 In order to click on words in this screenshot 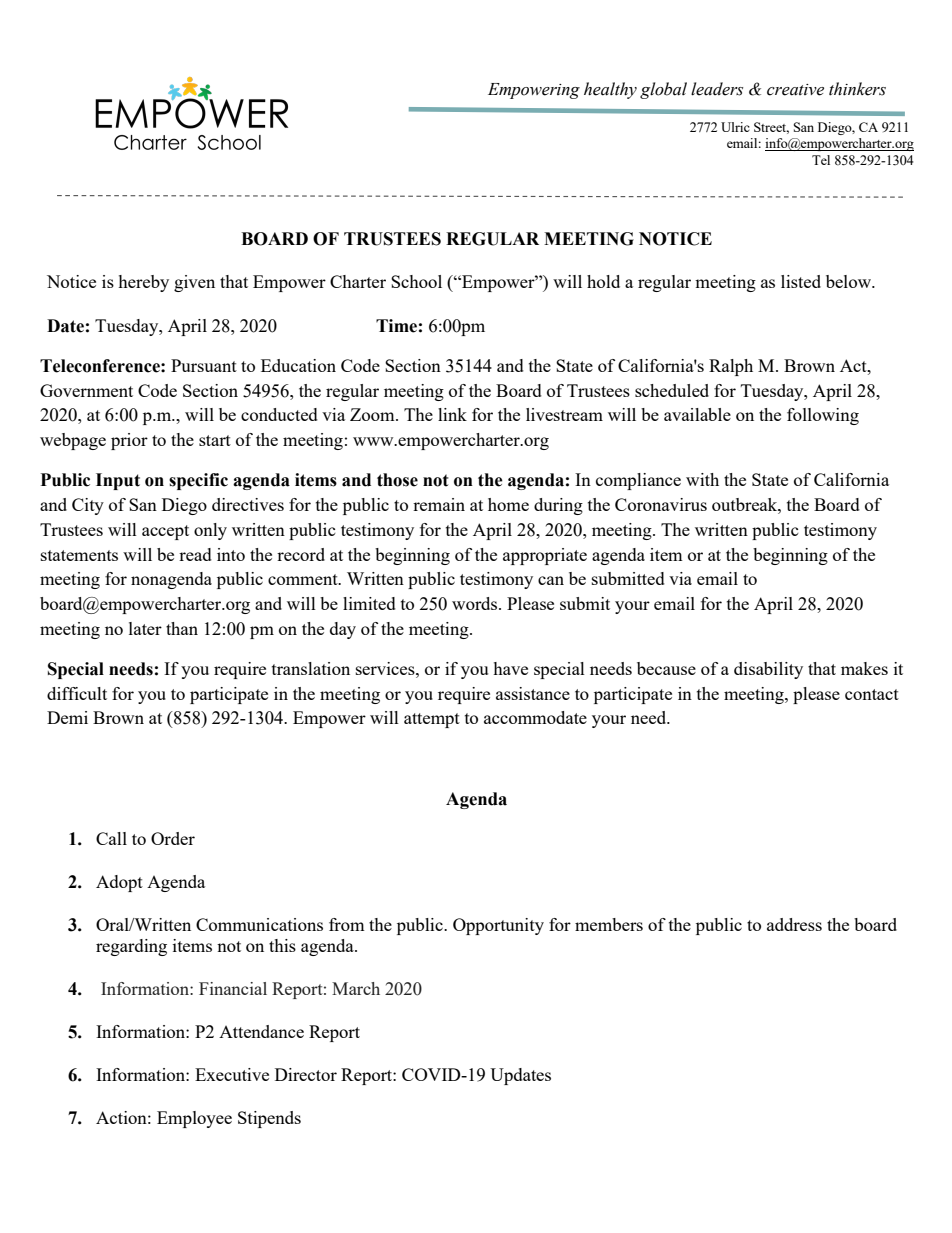, I will do `click(476, 603)`.
